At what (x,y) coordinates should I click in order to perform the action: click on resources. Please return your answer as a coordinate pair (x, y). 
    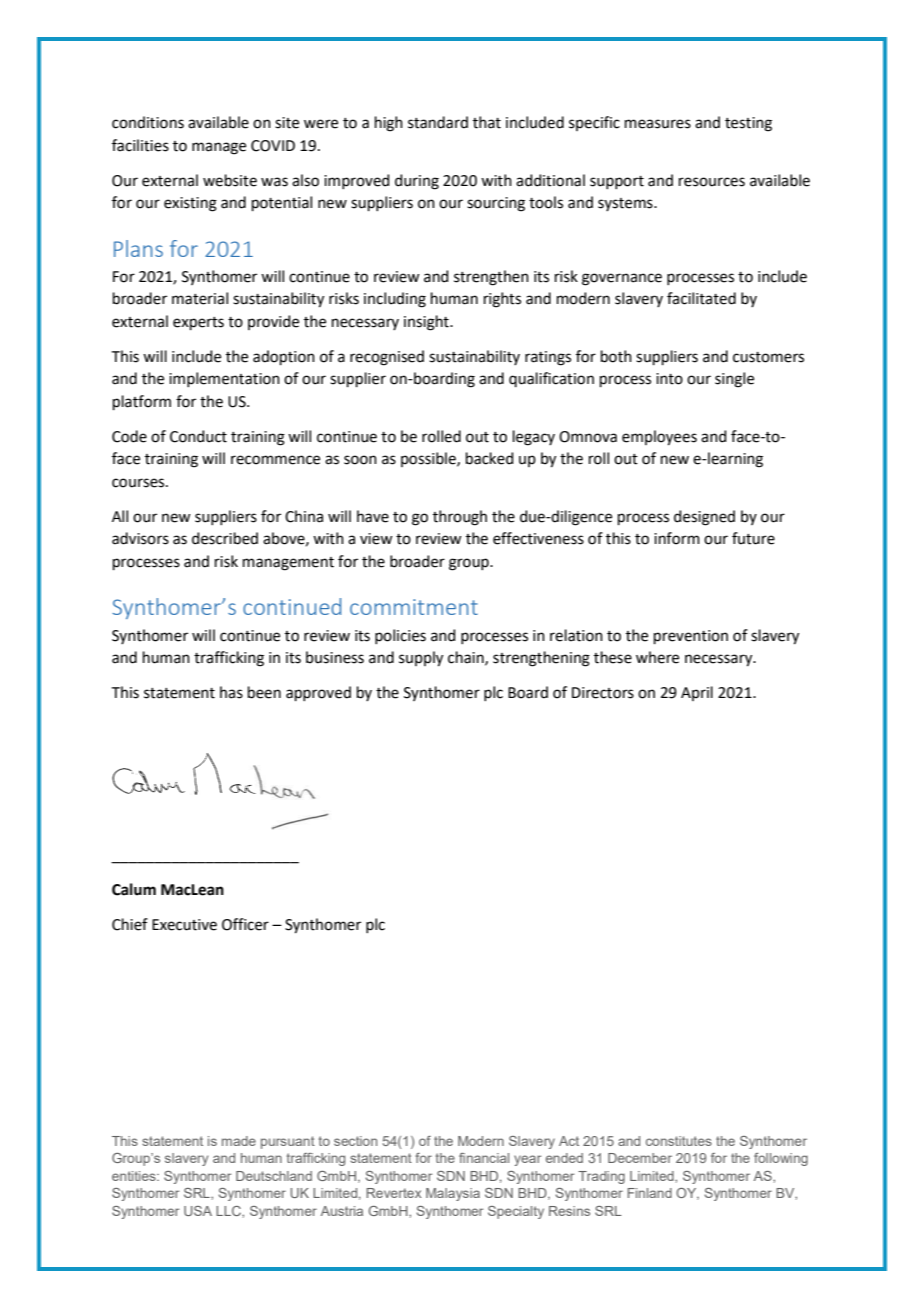
    Looking at the image, I should click on (712, 182).
